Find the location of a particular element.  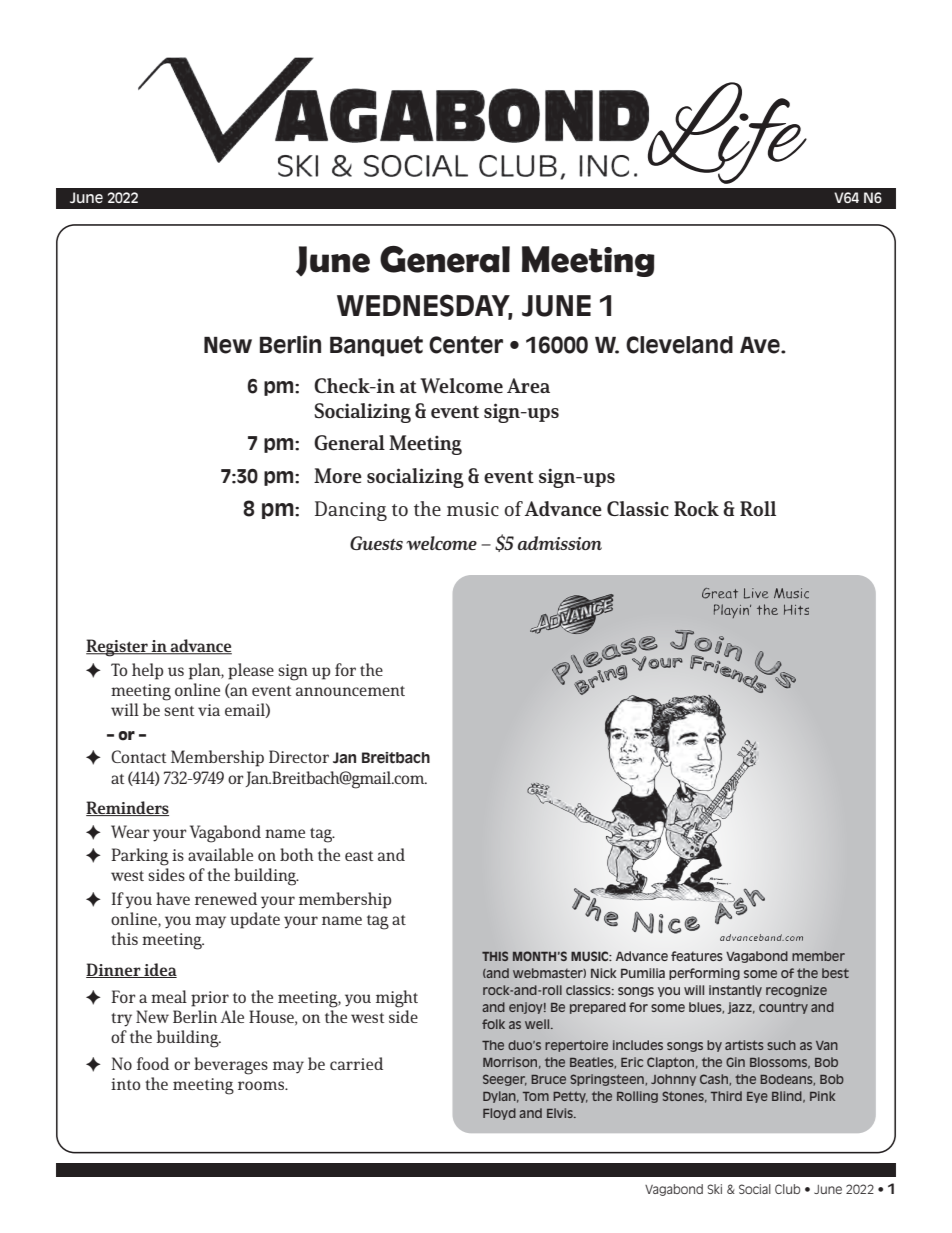

Cleveland is located at coordinates (679, 345).
